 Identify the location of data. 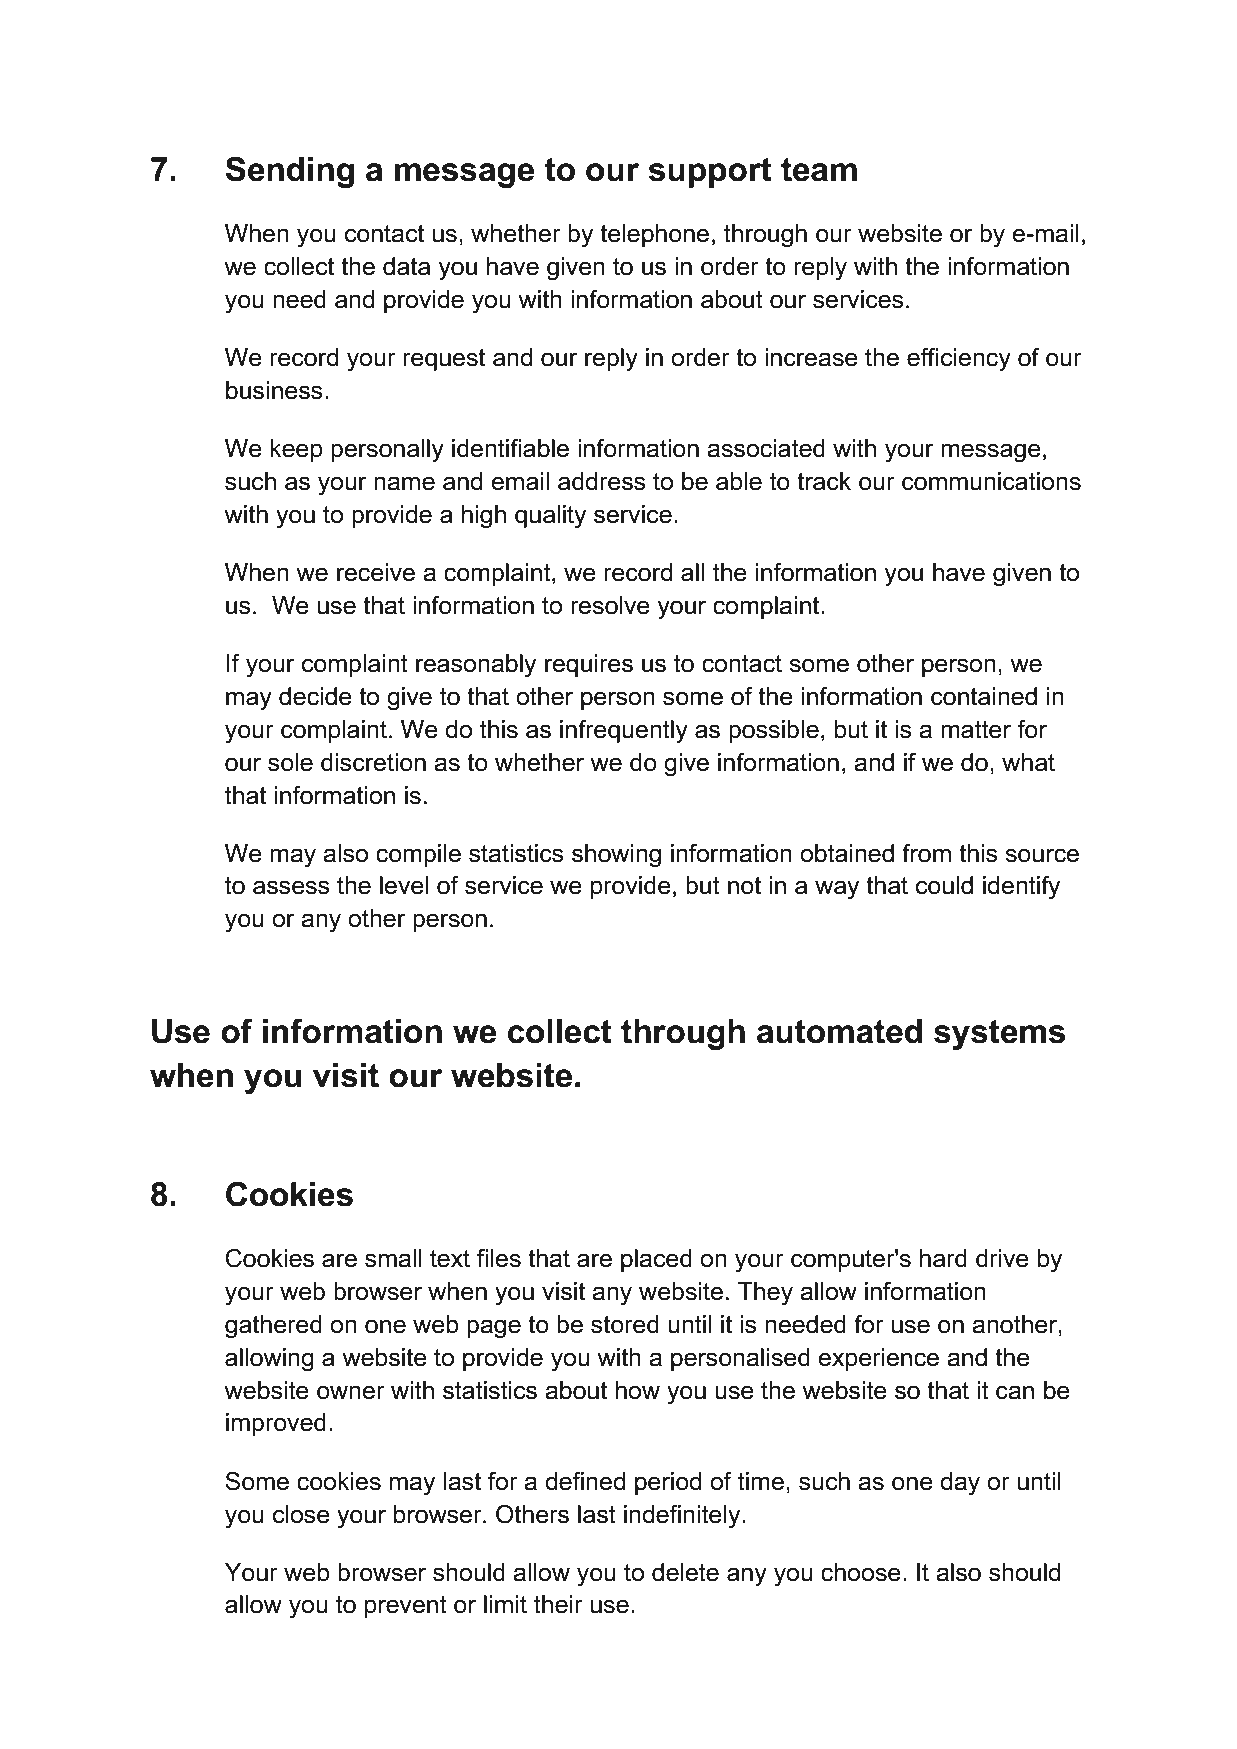
(406, 266).
